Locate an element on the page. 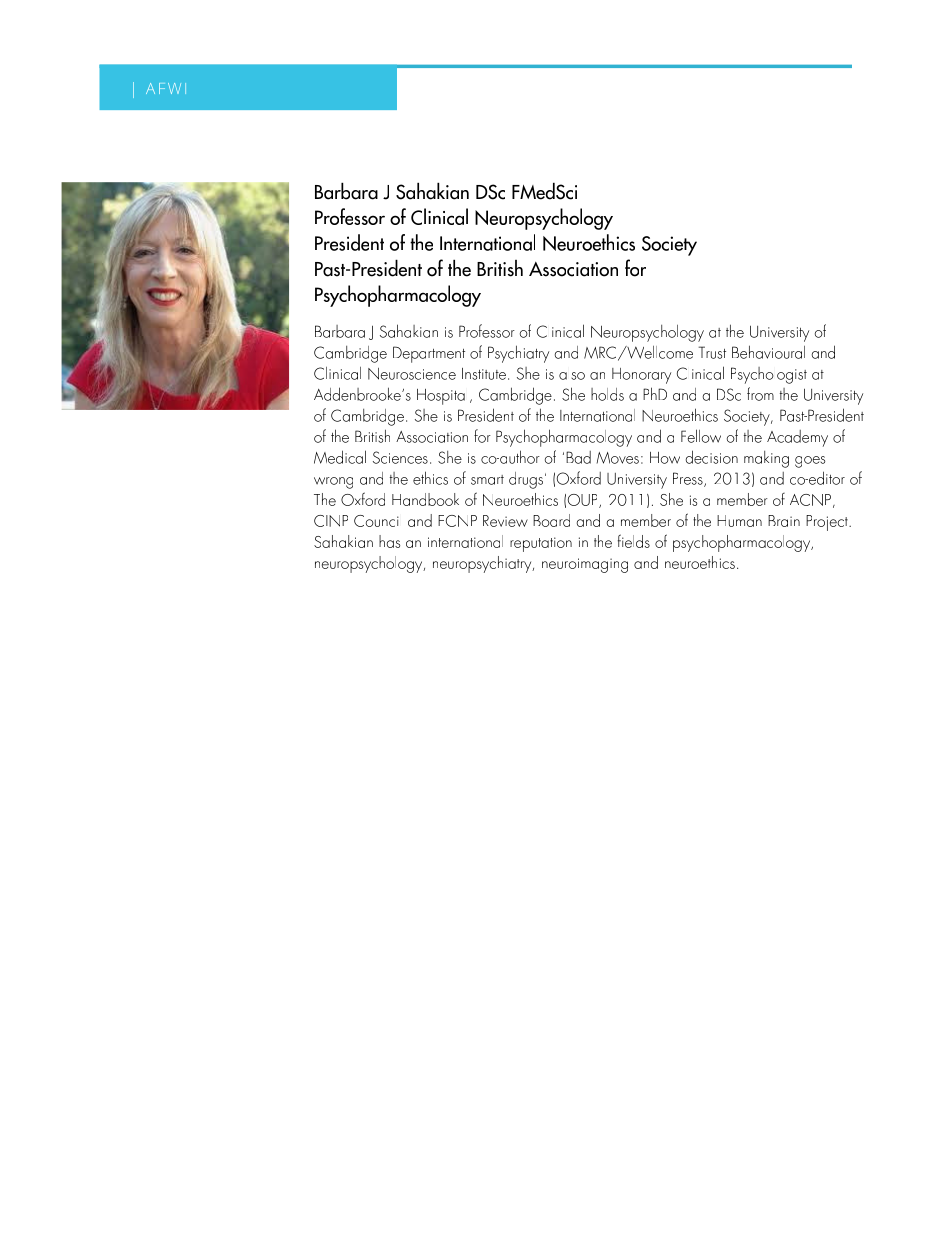 The image size is (952, 1233). neuroimaging is located at coordinates (585, 565).
